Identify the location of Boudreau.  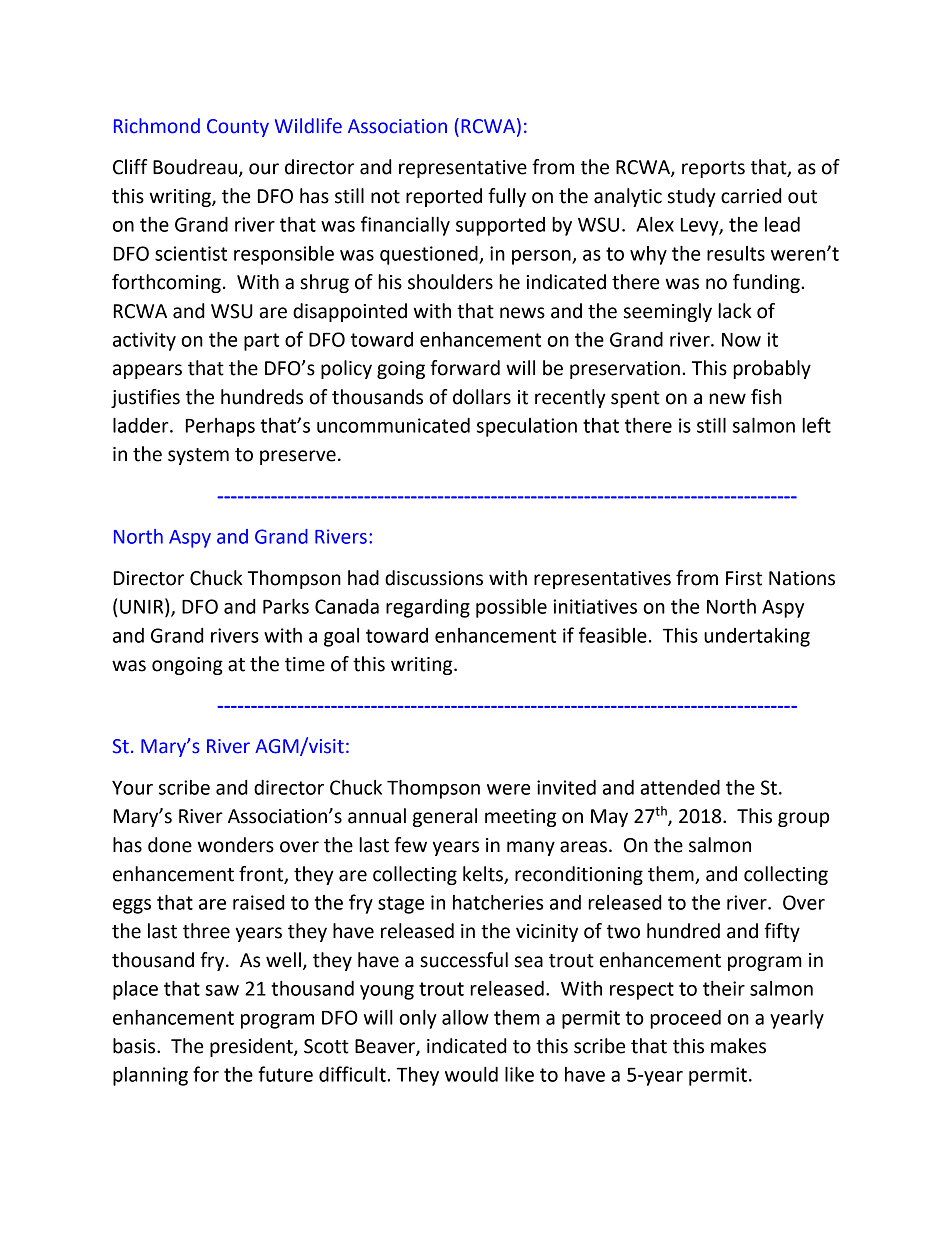
(195, 167).
